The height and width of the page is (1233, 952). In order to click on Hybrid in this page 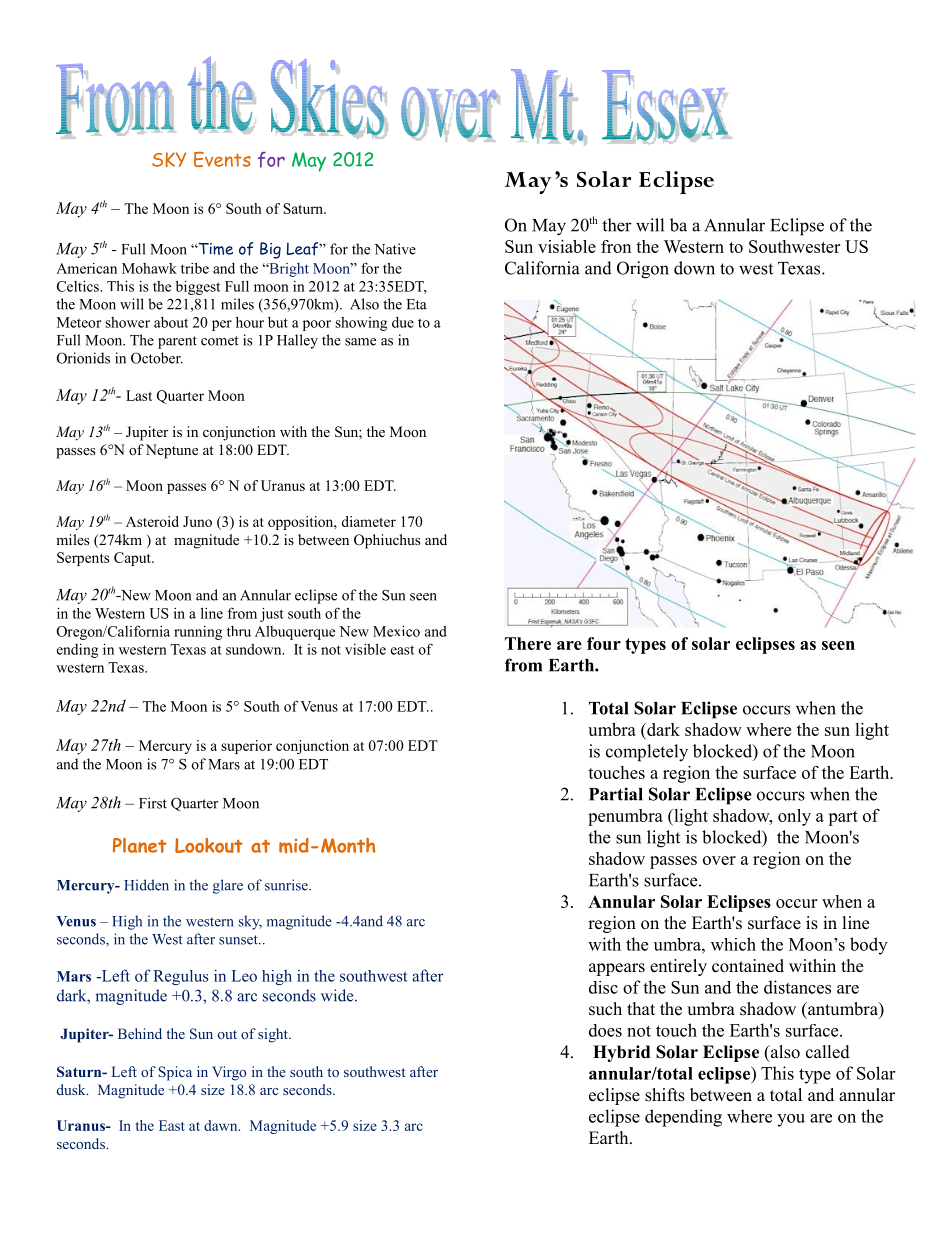, I will do `click(621, 1053)`.
